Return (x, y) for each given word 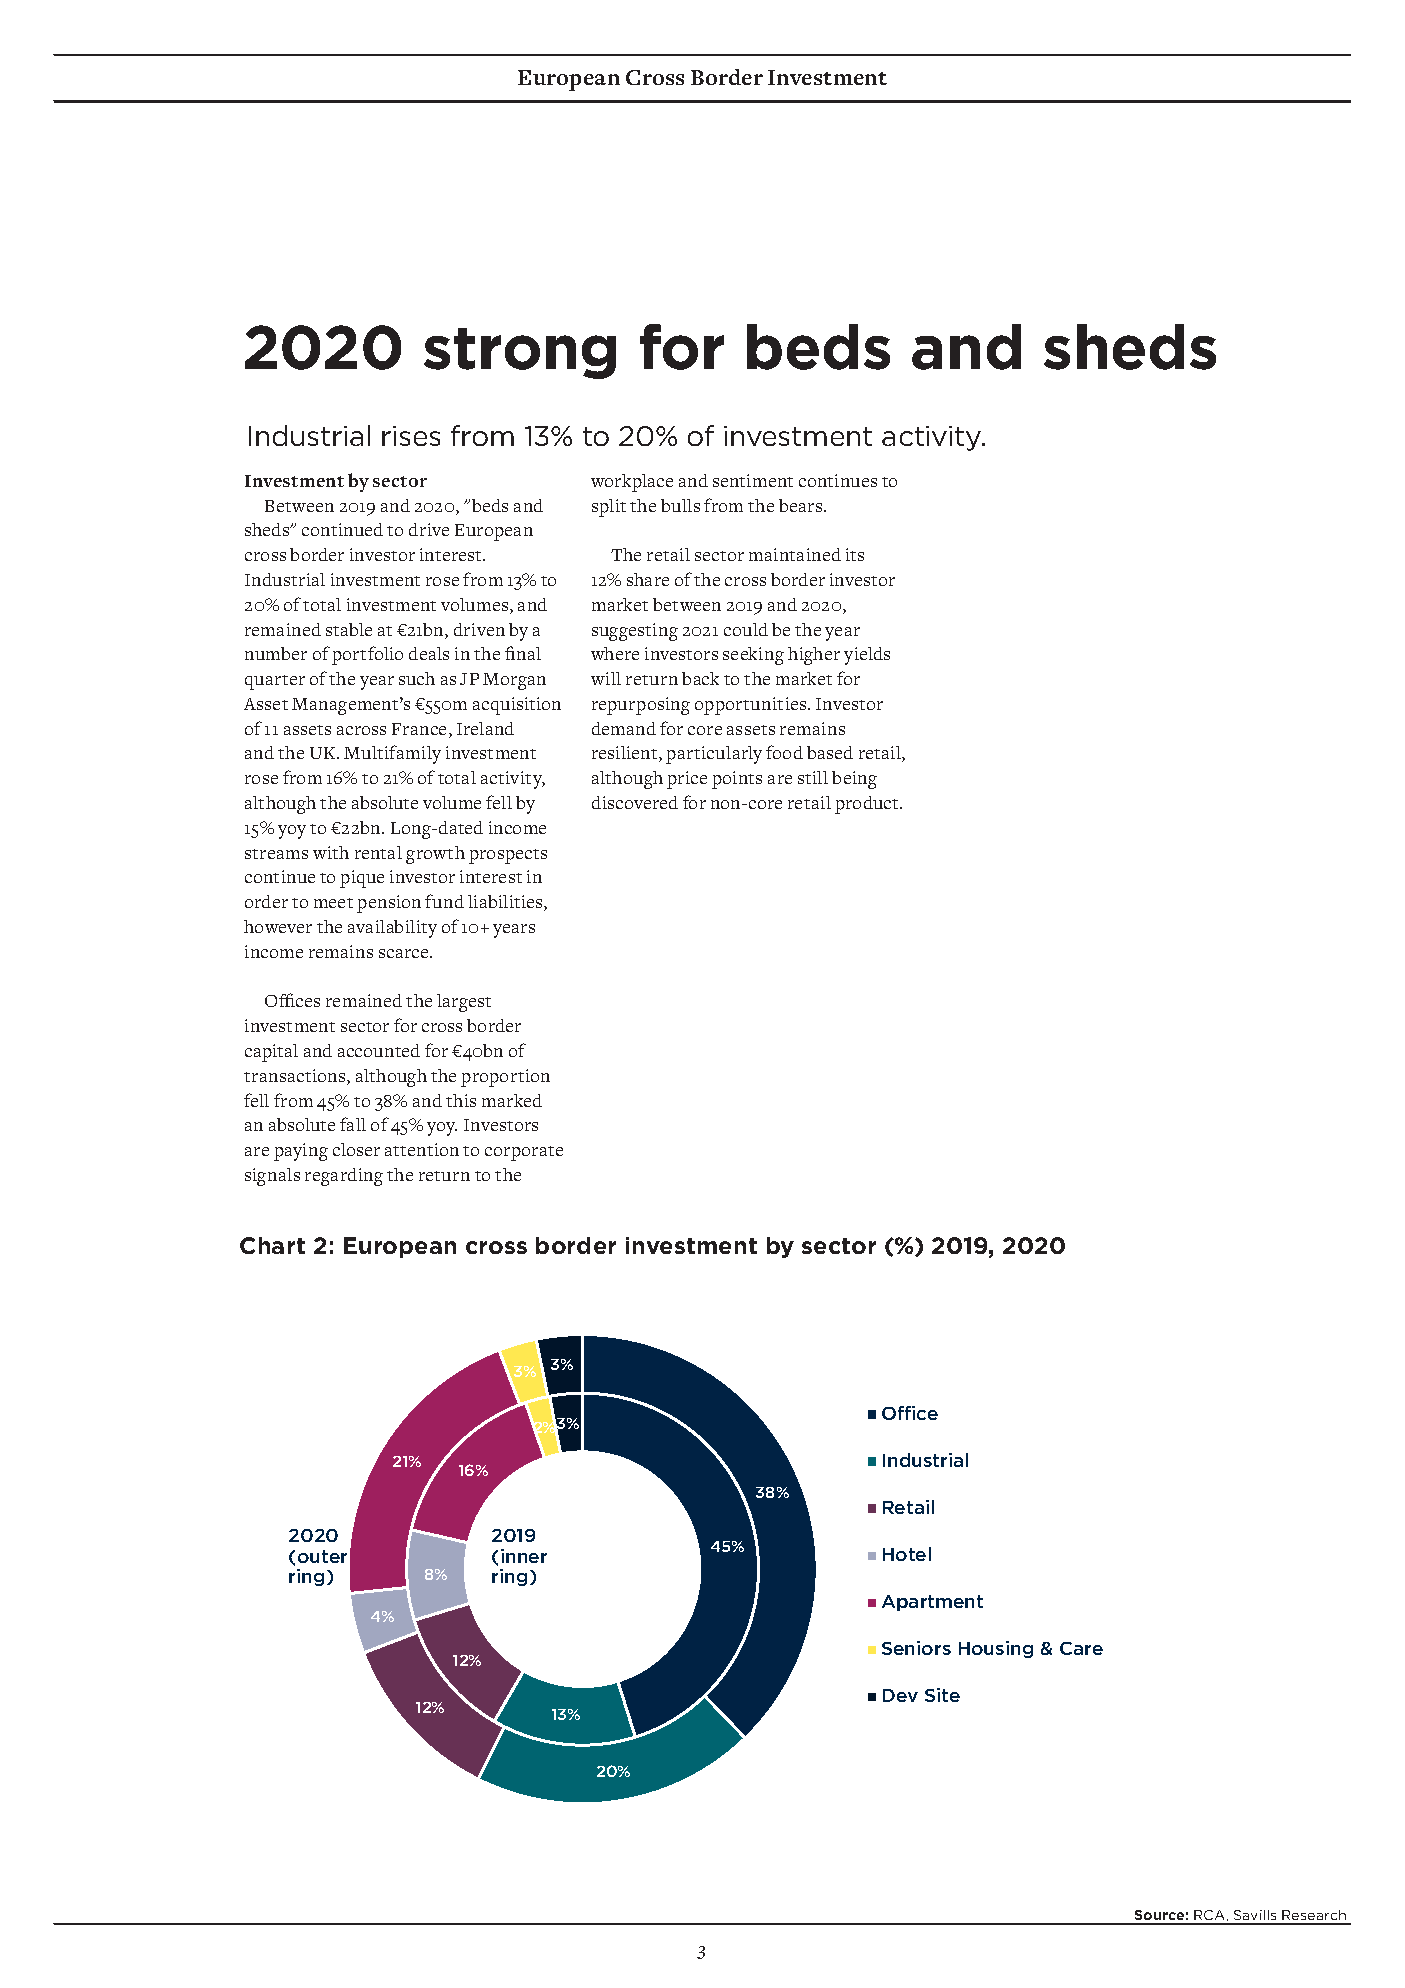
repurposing (641, 706)
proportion (505, 1078)
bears (802, 505)
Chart (272, 1245)
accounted (379, 1050)
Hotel (907, 1554)
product (868, 805)
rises (411, 436)
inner (524, 1556)
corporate (524, 1153)
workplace (632, 483)
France (421, 730)
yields (867, 656)
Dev (900, 1695)
